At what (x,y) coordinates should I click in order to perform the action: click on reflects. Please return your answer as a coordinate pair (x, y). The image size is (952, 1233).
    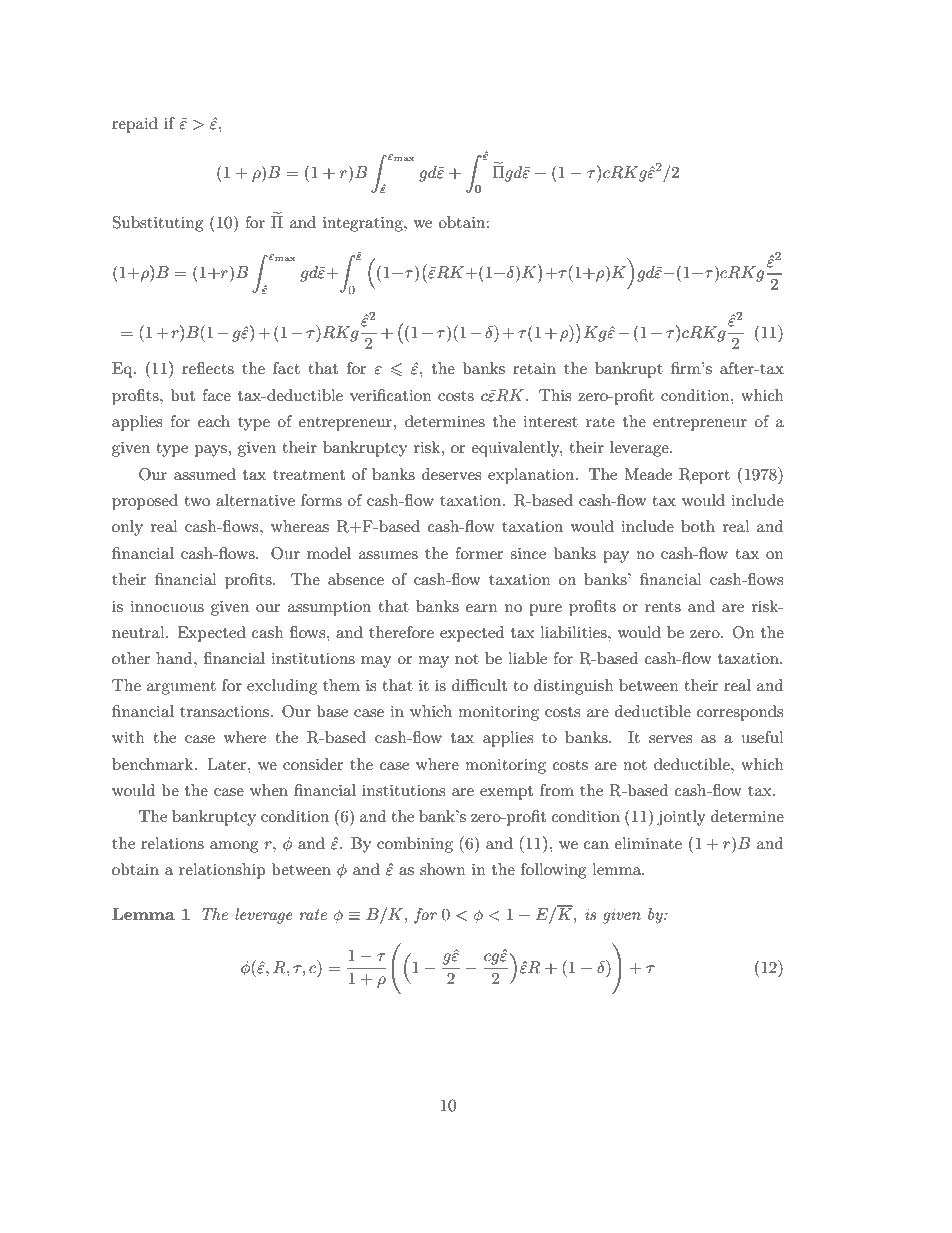
    Looking at the image, I should click on (208, 368).
